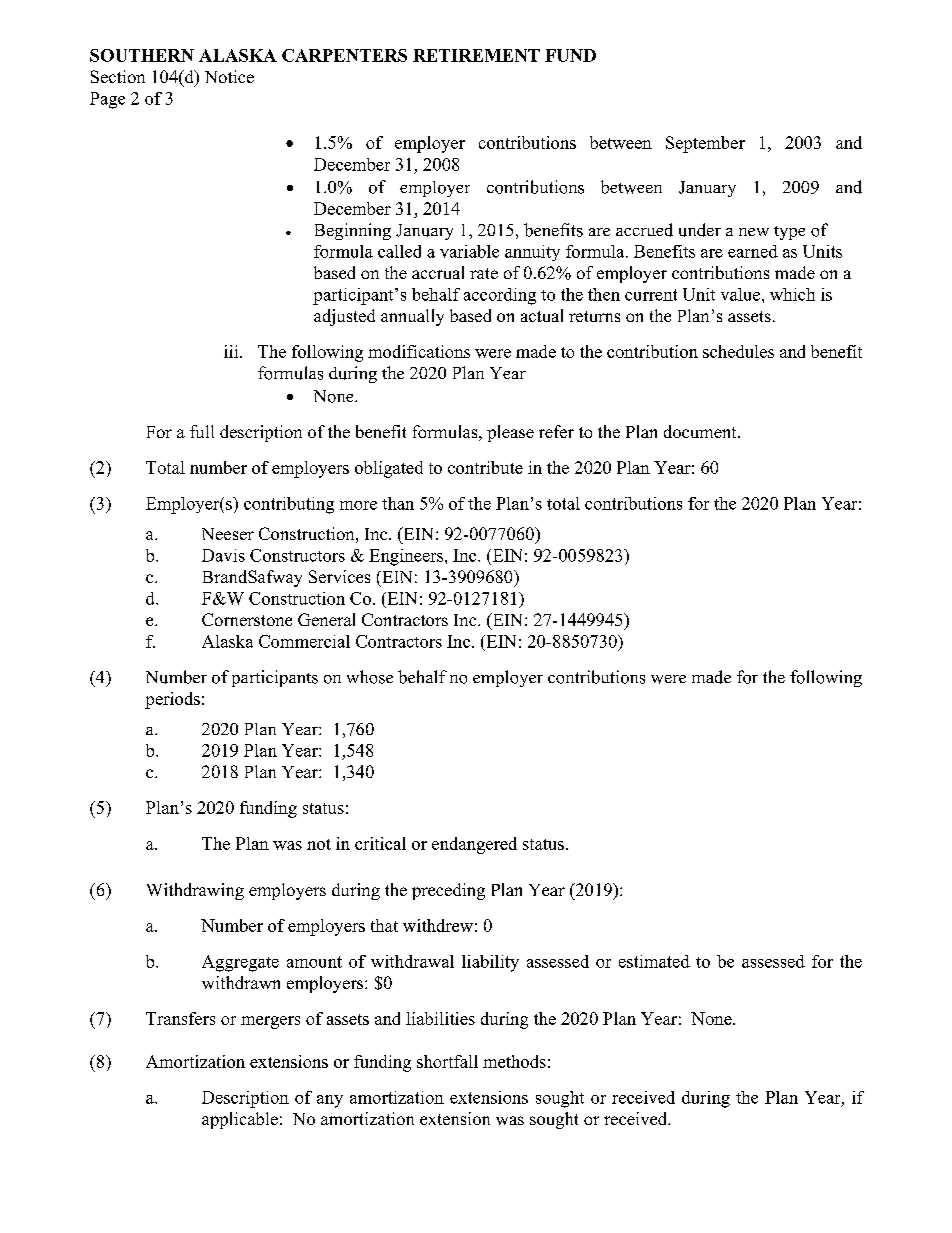  I want to click on modifications, so click(419, 351).
